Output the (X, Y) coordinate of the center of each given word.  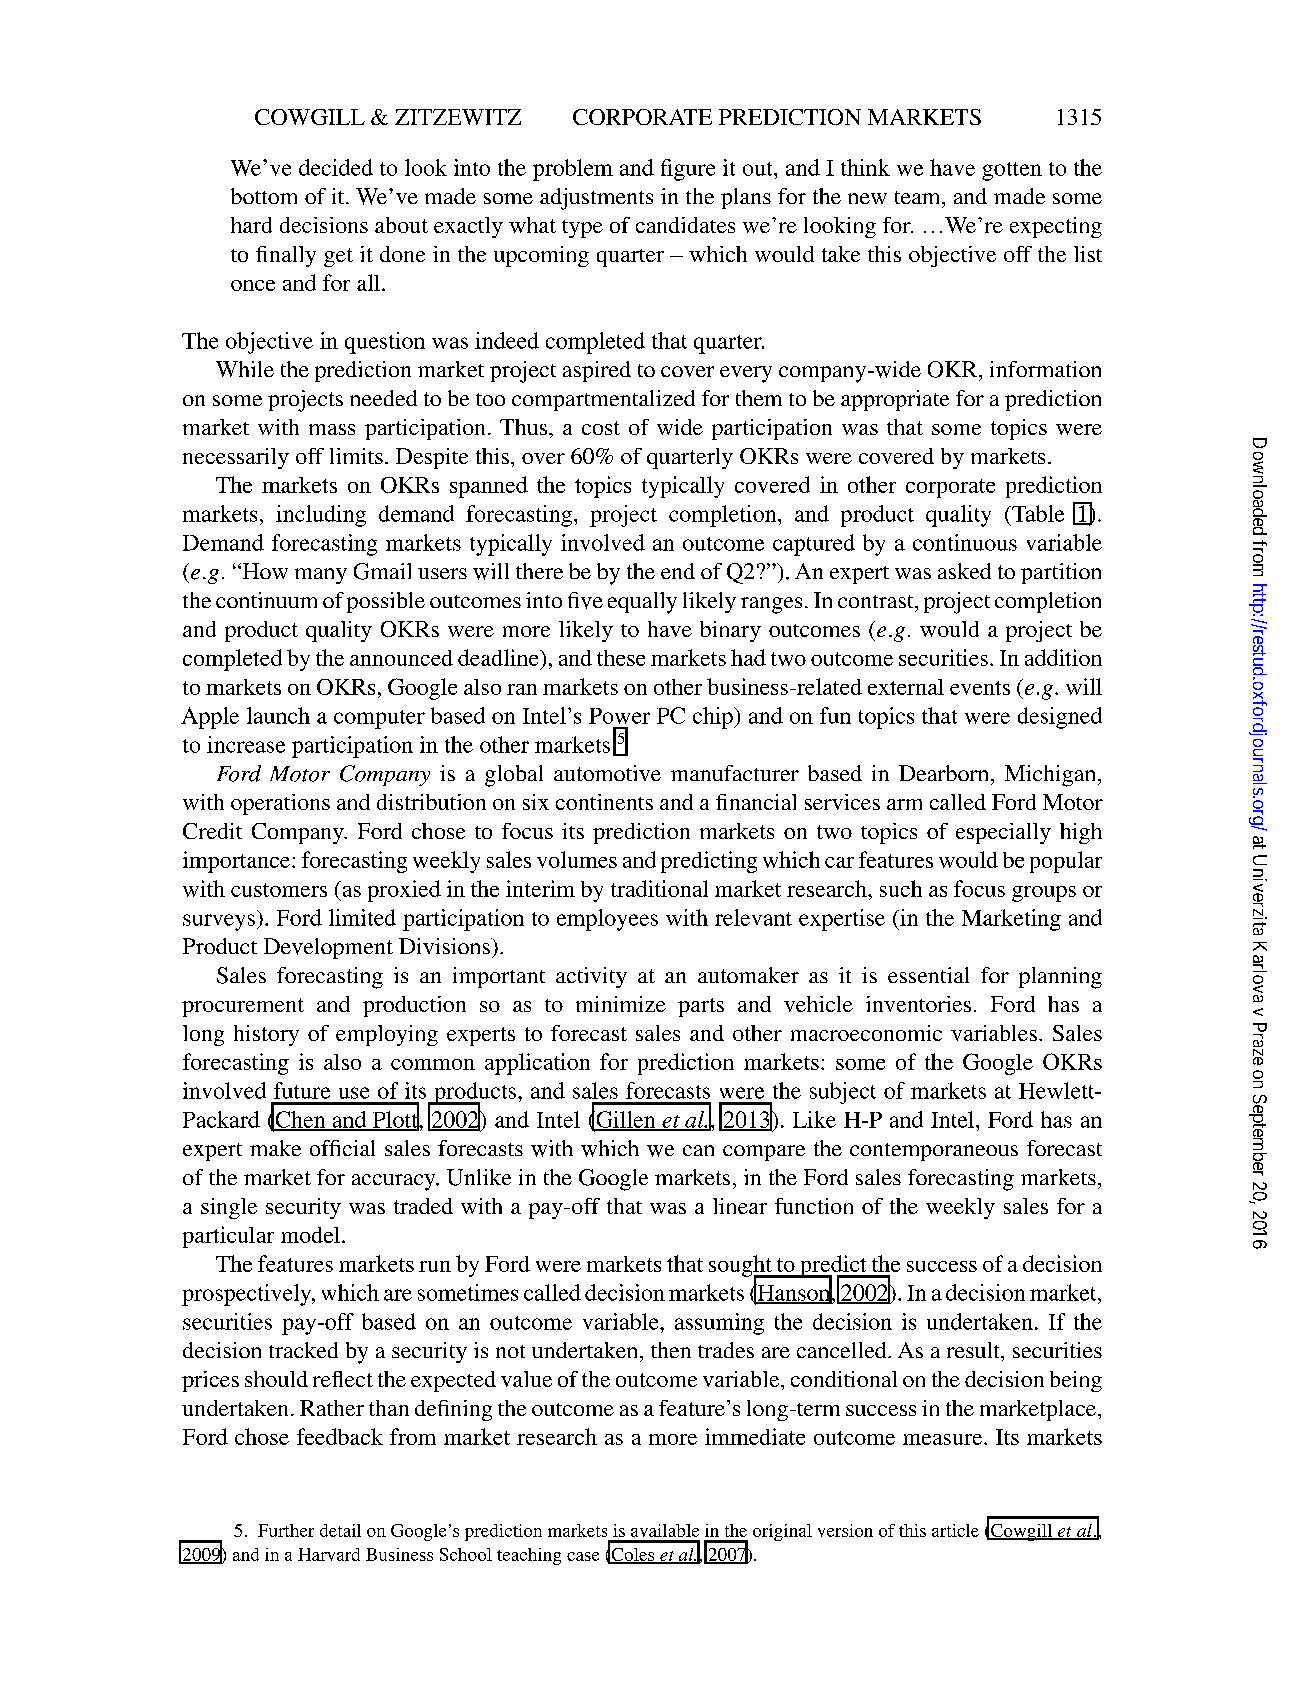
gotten (1012, 171)
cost (601, 428)
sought (741, 1267)
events (980, 688)
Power (619, 716)
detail (340, 1530)
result (974, 1350)
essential (928, 975)
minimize (621, 1004)
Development (328, 948)
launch (278, 715)
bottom (264, 196)
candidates (685, 225)
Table (1037, 513)
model (312, 1235)
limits (356, 456)
